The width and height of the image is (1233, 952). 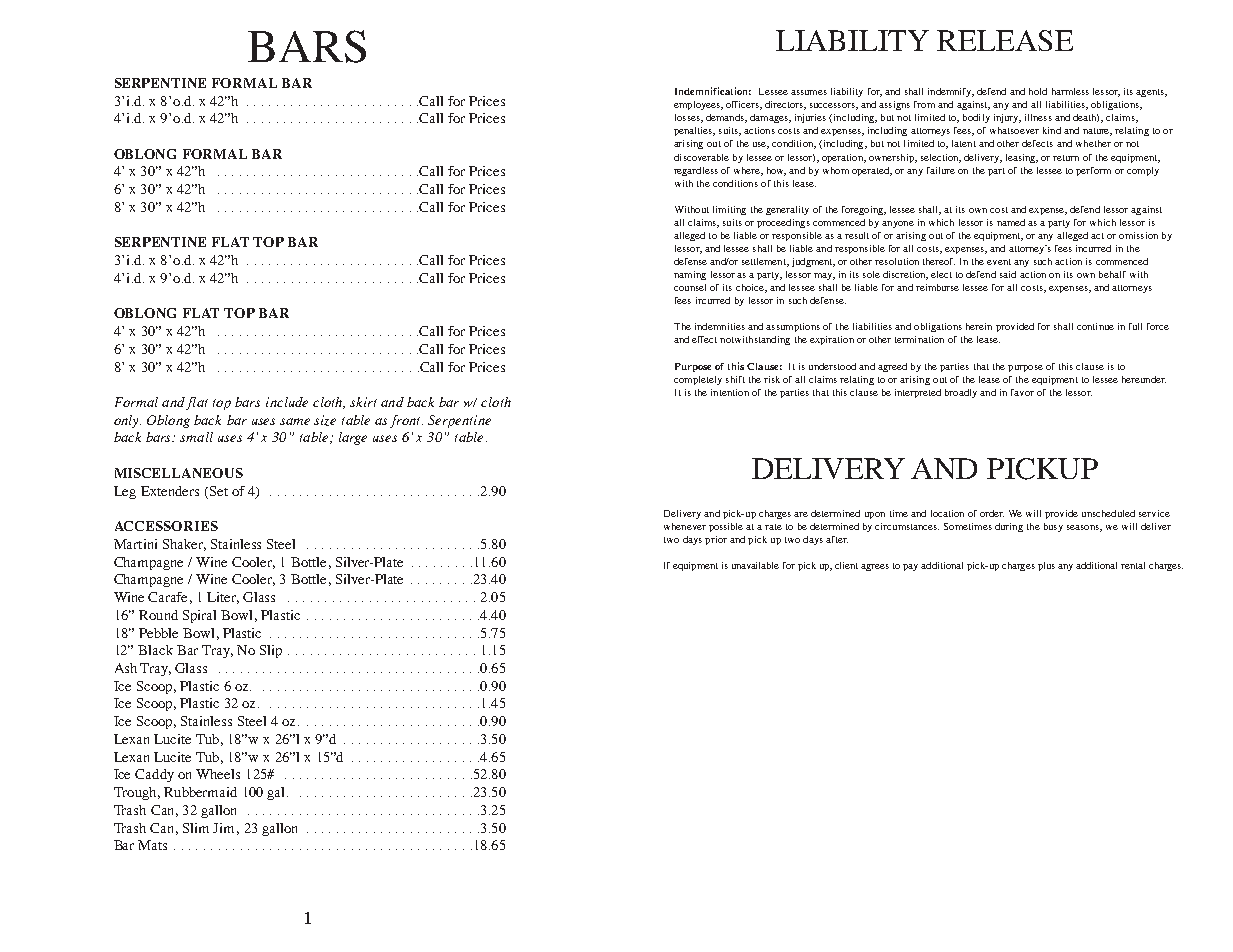 I want to click on Wheels, so click(x=218, y=774).
